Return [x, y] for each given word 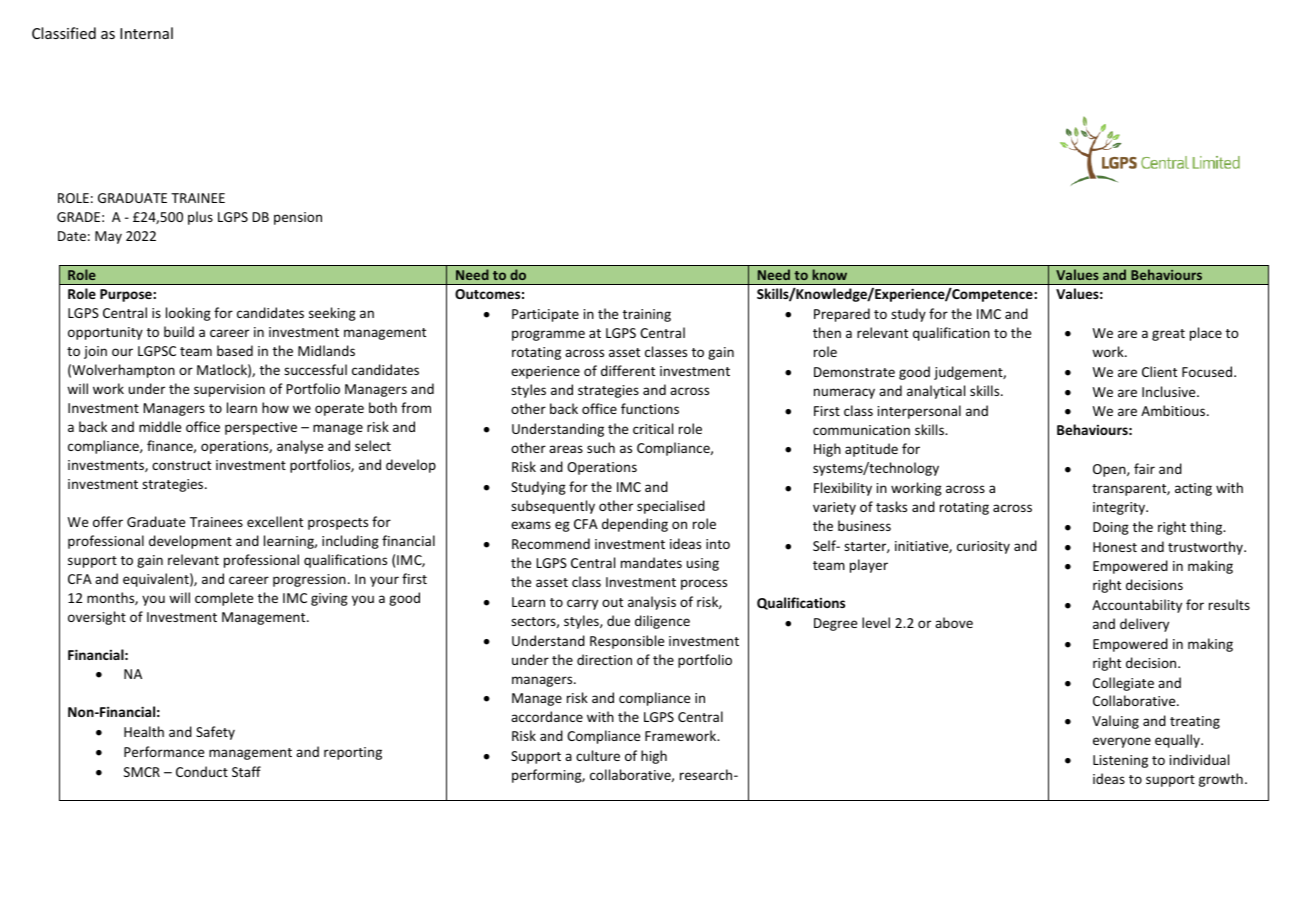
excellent [275, 521]
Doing [1111, 528]
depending [635, 525]
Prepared [842, 315]
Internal [146, 33]
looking [188, 314]
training [647, 315]
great [1168, 335]
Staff [246, 771]
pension [298, 218]
